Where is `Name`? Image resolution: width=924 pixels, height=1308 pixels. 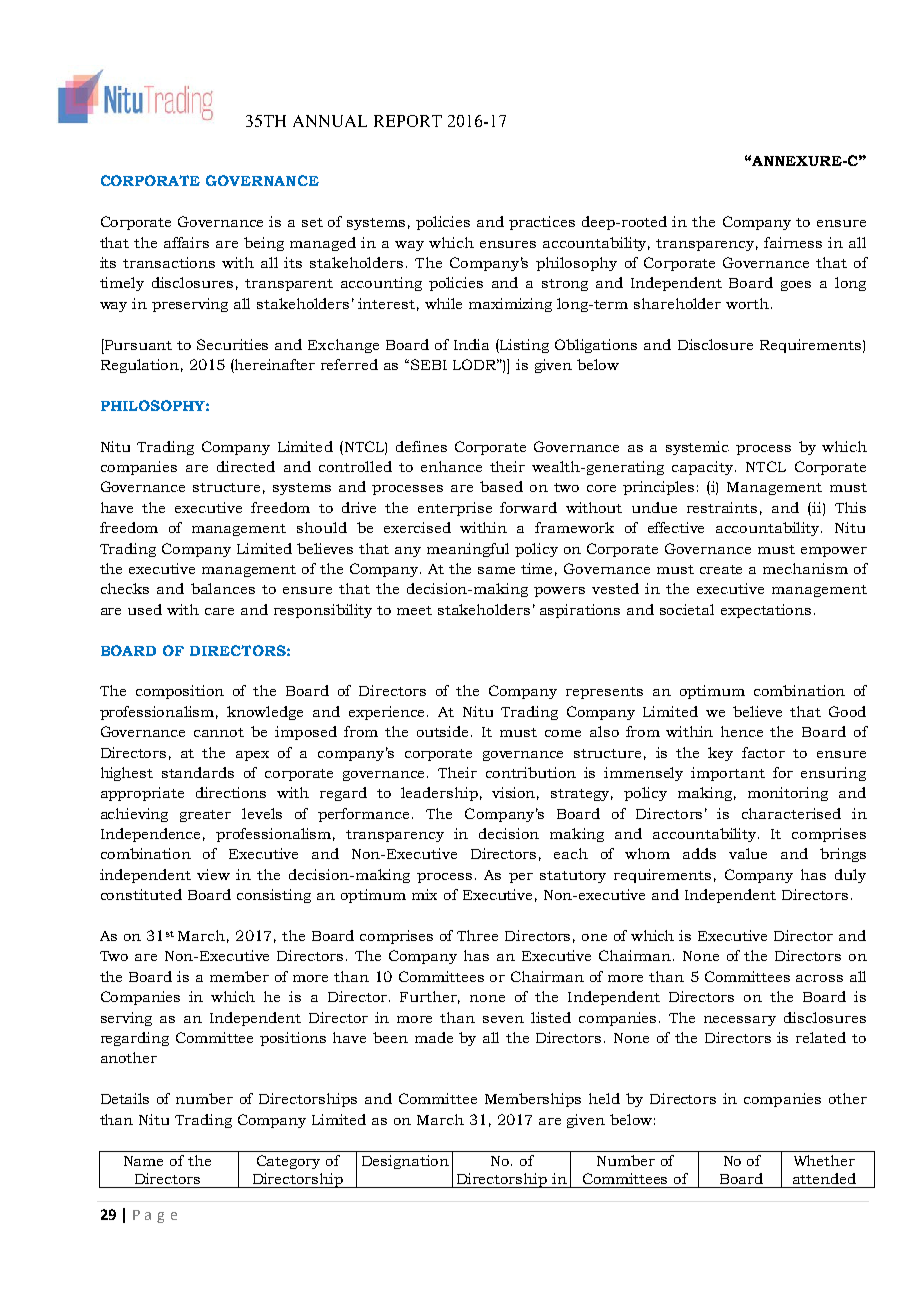 Name is located at coordinates (143, 1161).
